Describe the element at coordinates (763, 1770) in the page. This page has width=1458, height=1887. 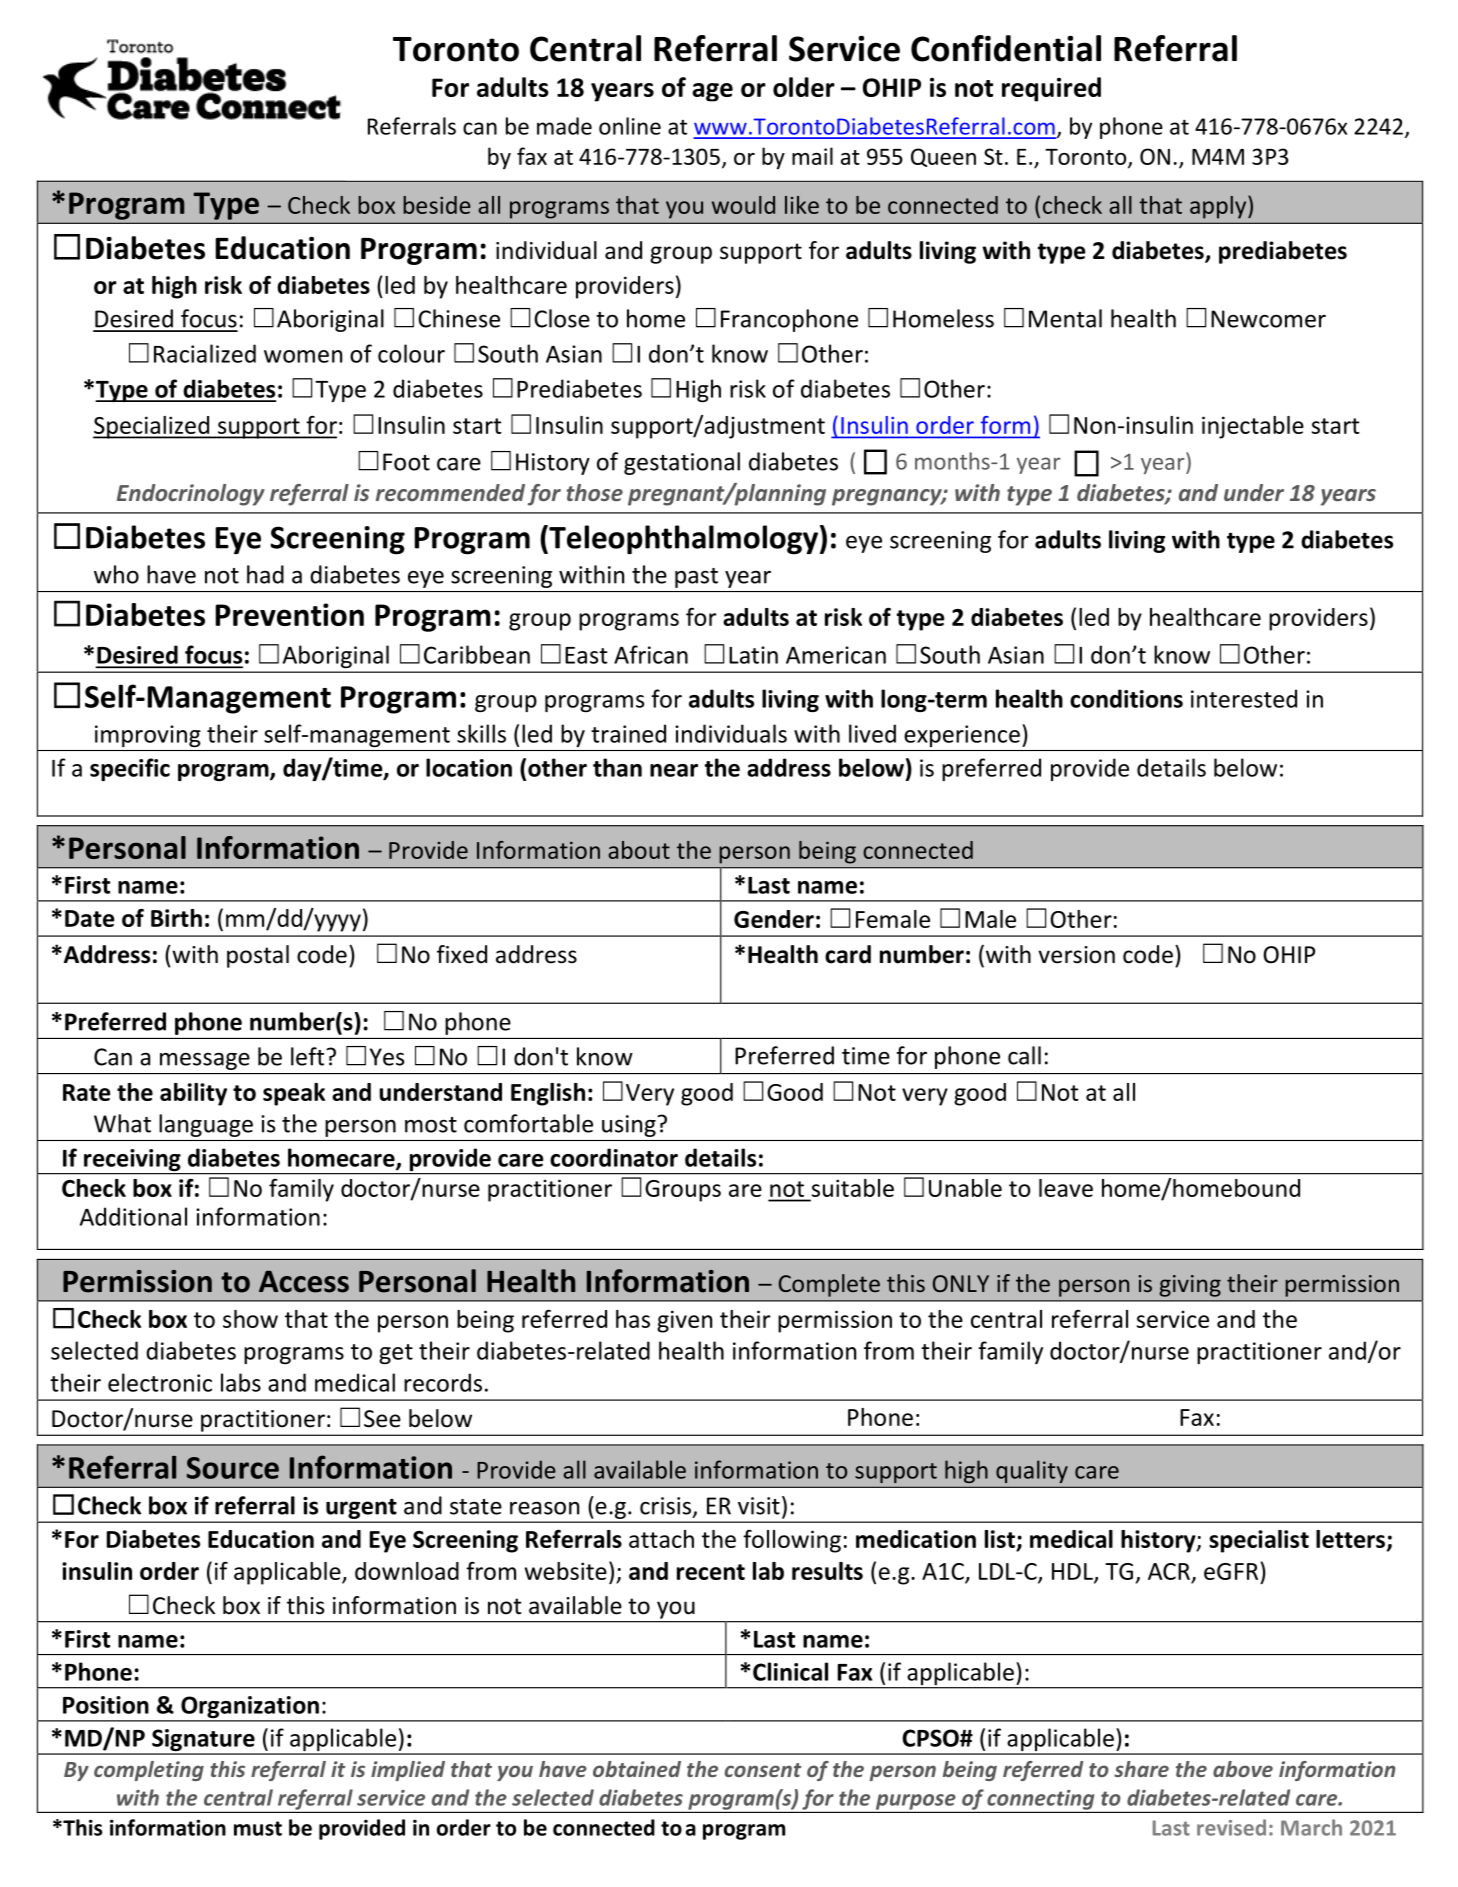
I see `consent` at that location.
